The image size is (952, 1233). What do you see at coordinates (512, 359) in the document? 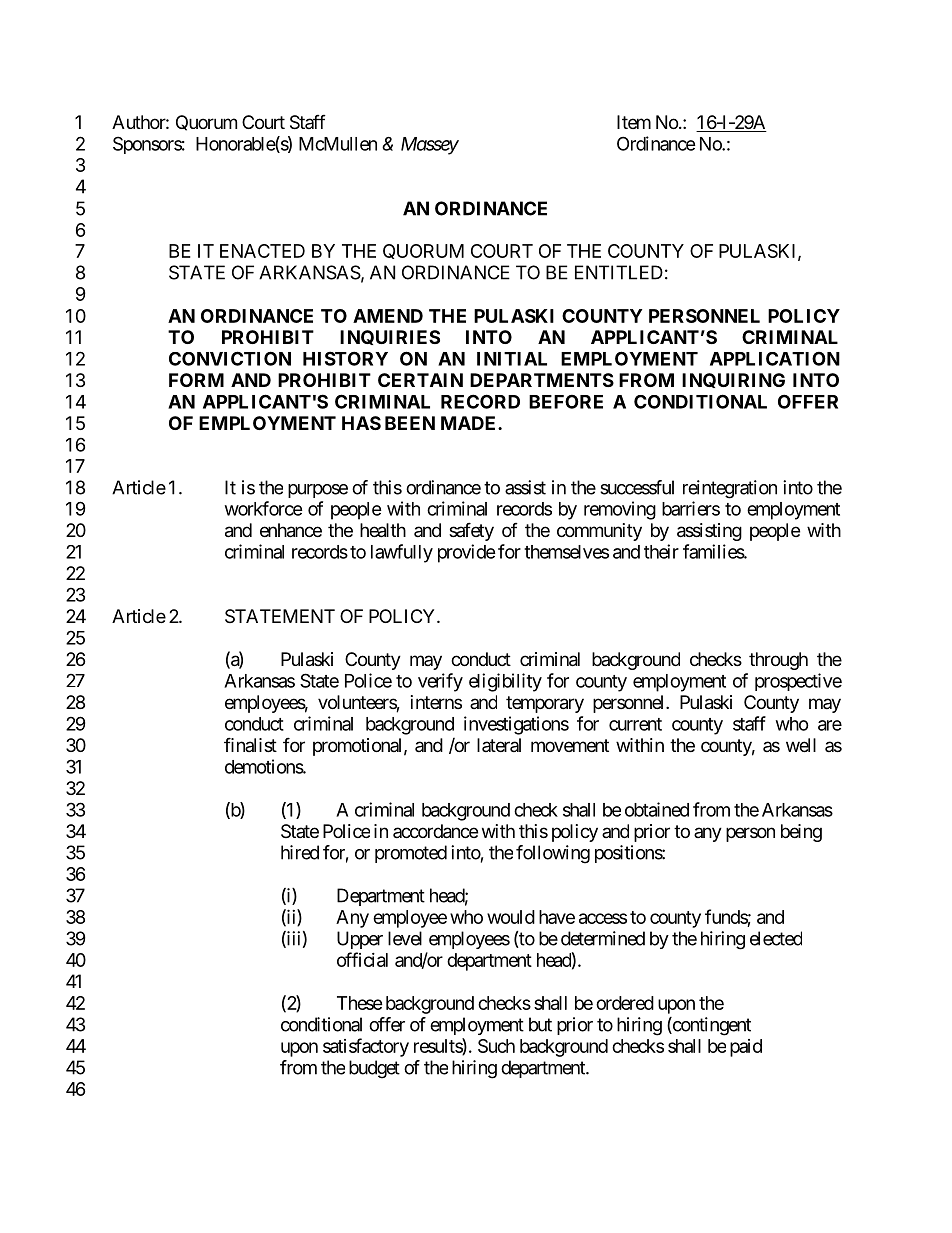
I see `INITIAL` at bounding box center [512, 359].
